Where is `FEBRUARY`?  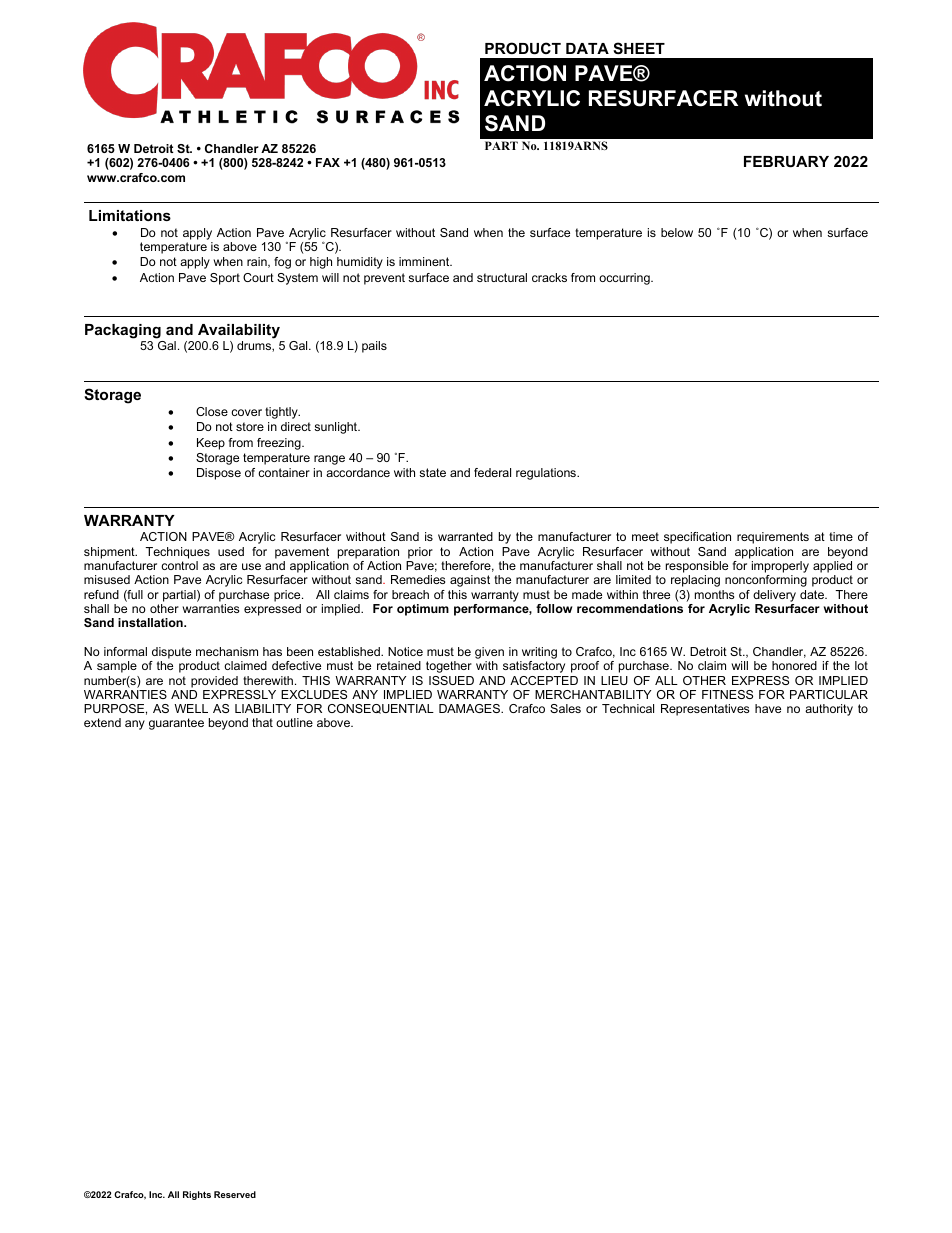 FEBRUARY is located at coordinates (786, 161).
